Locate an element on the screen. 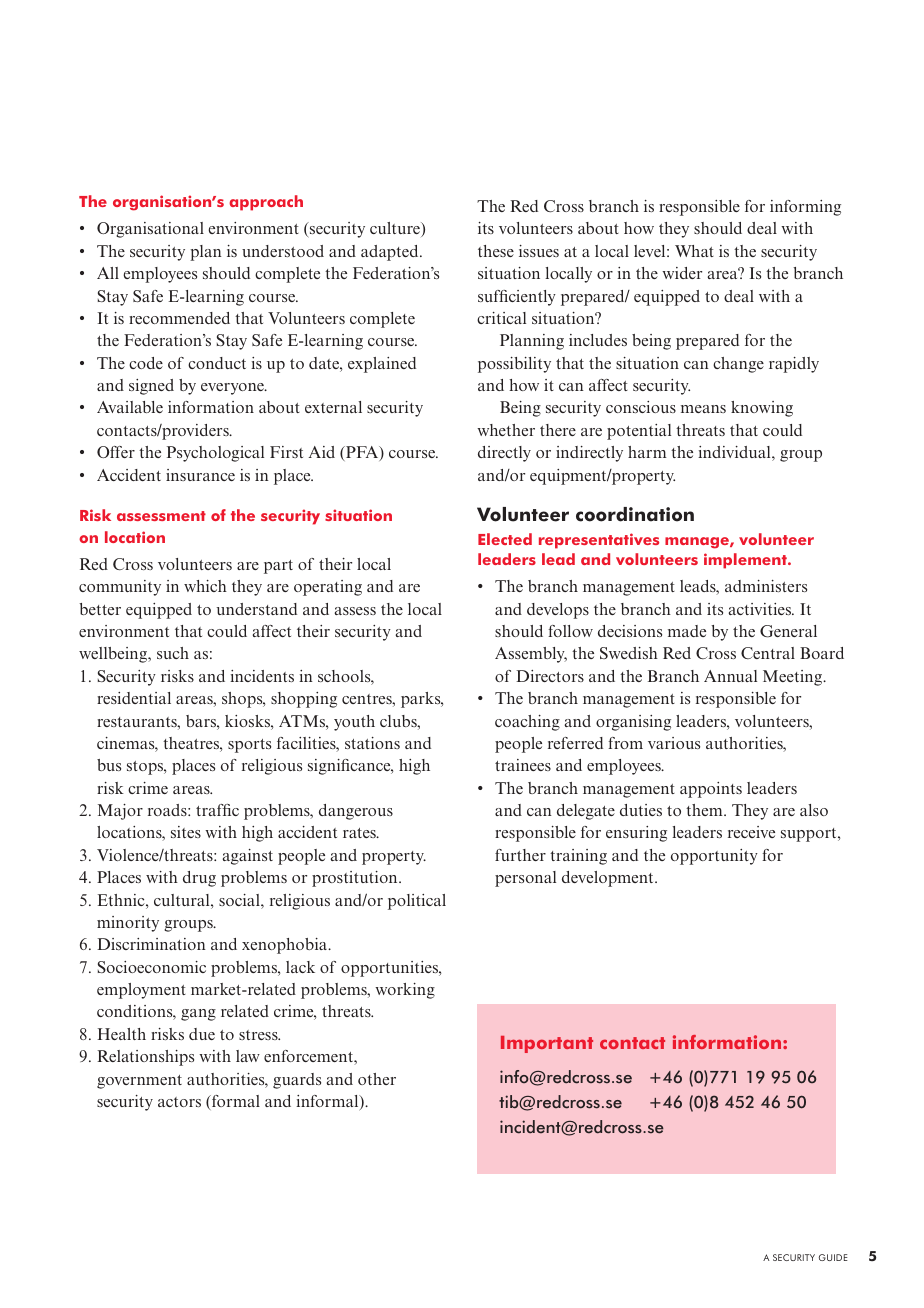 The image size is (924, 1308). which is located at coordinates (205, 586).
